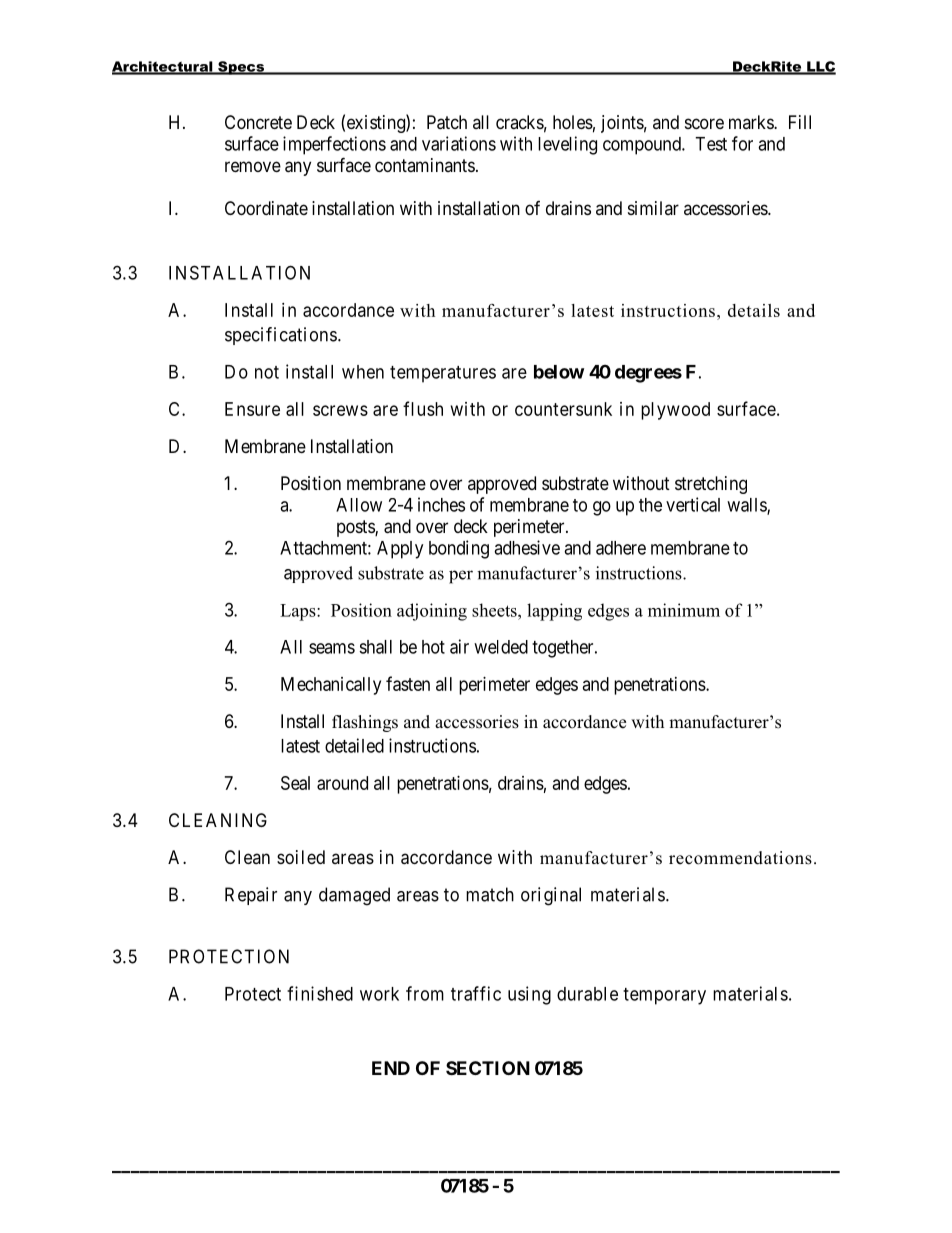  What do you see at coordinates (258, 122) in the page?
I see `Concrete` at bounding box center [258, 122].
